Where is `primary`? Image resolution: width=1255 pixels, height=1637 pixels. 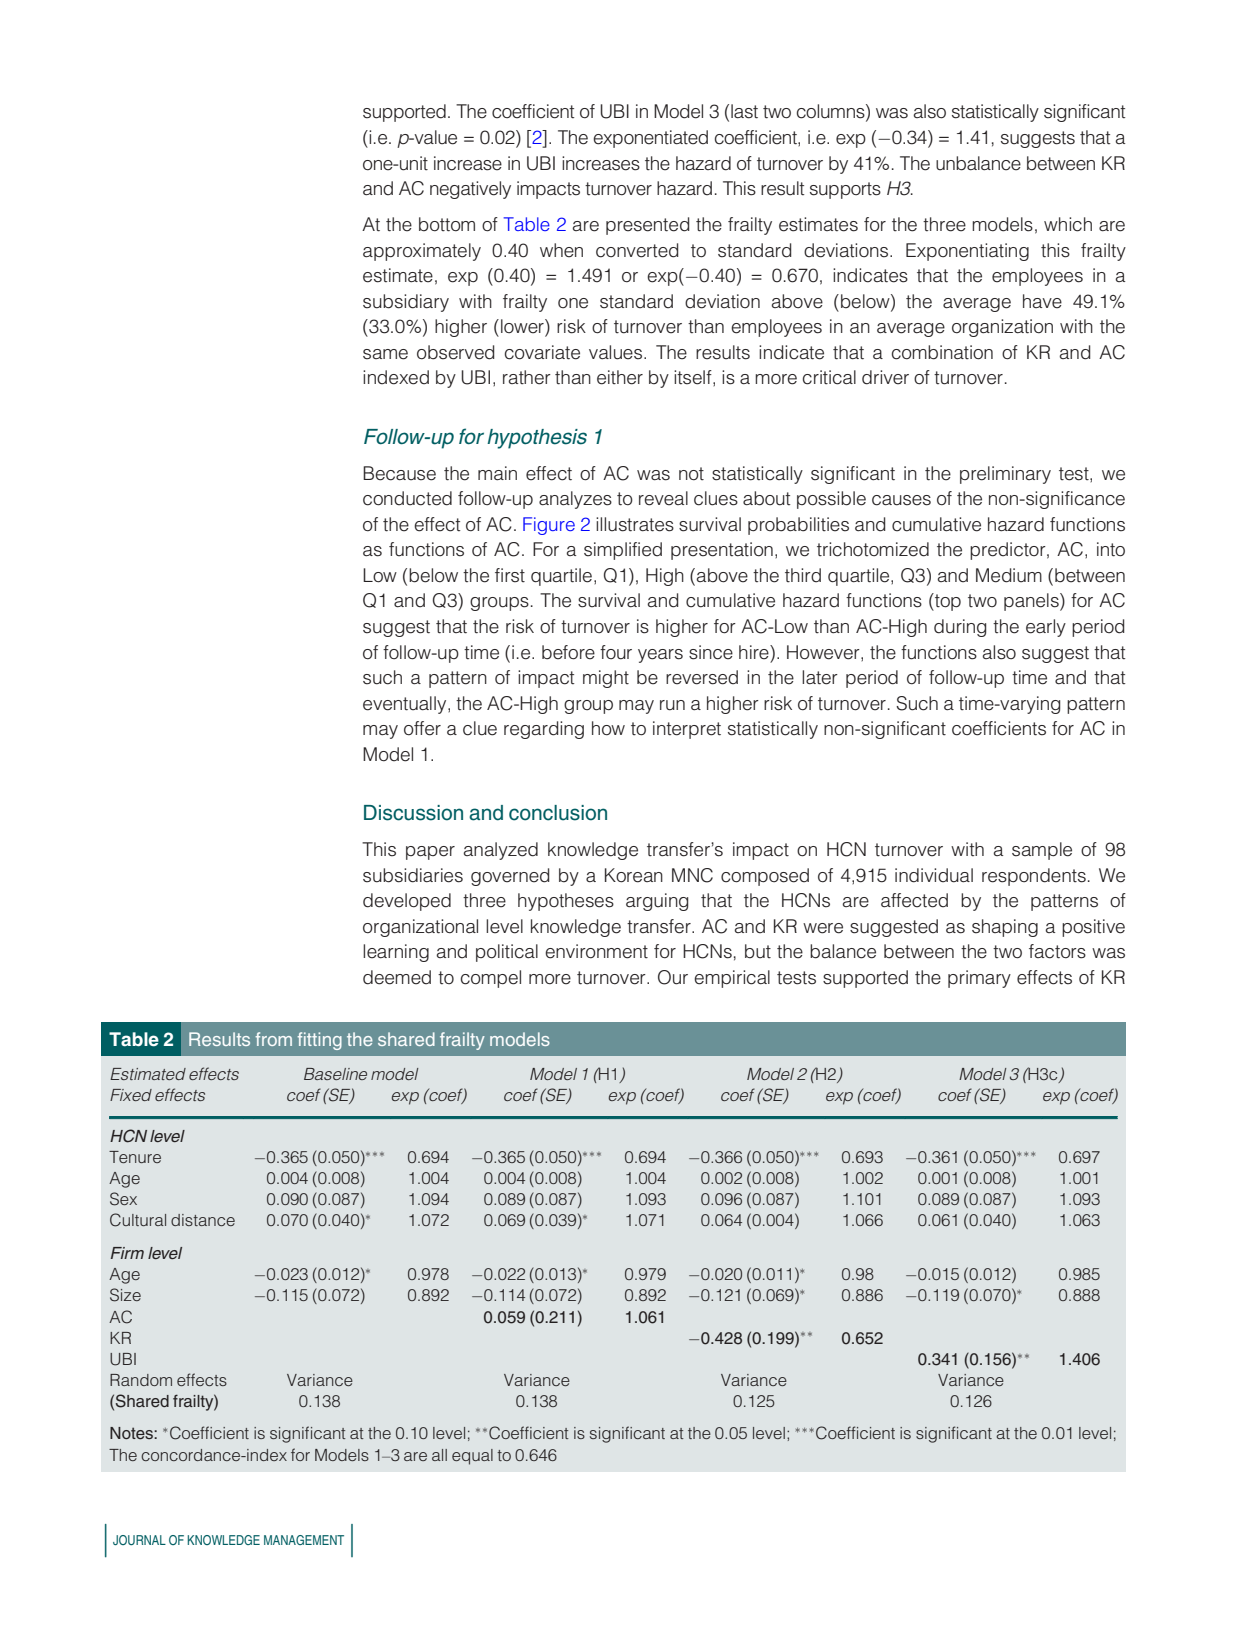
primary is located at coordinates (979, 979).
